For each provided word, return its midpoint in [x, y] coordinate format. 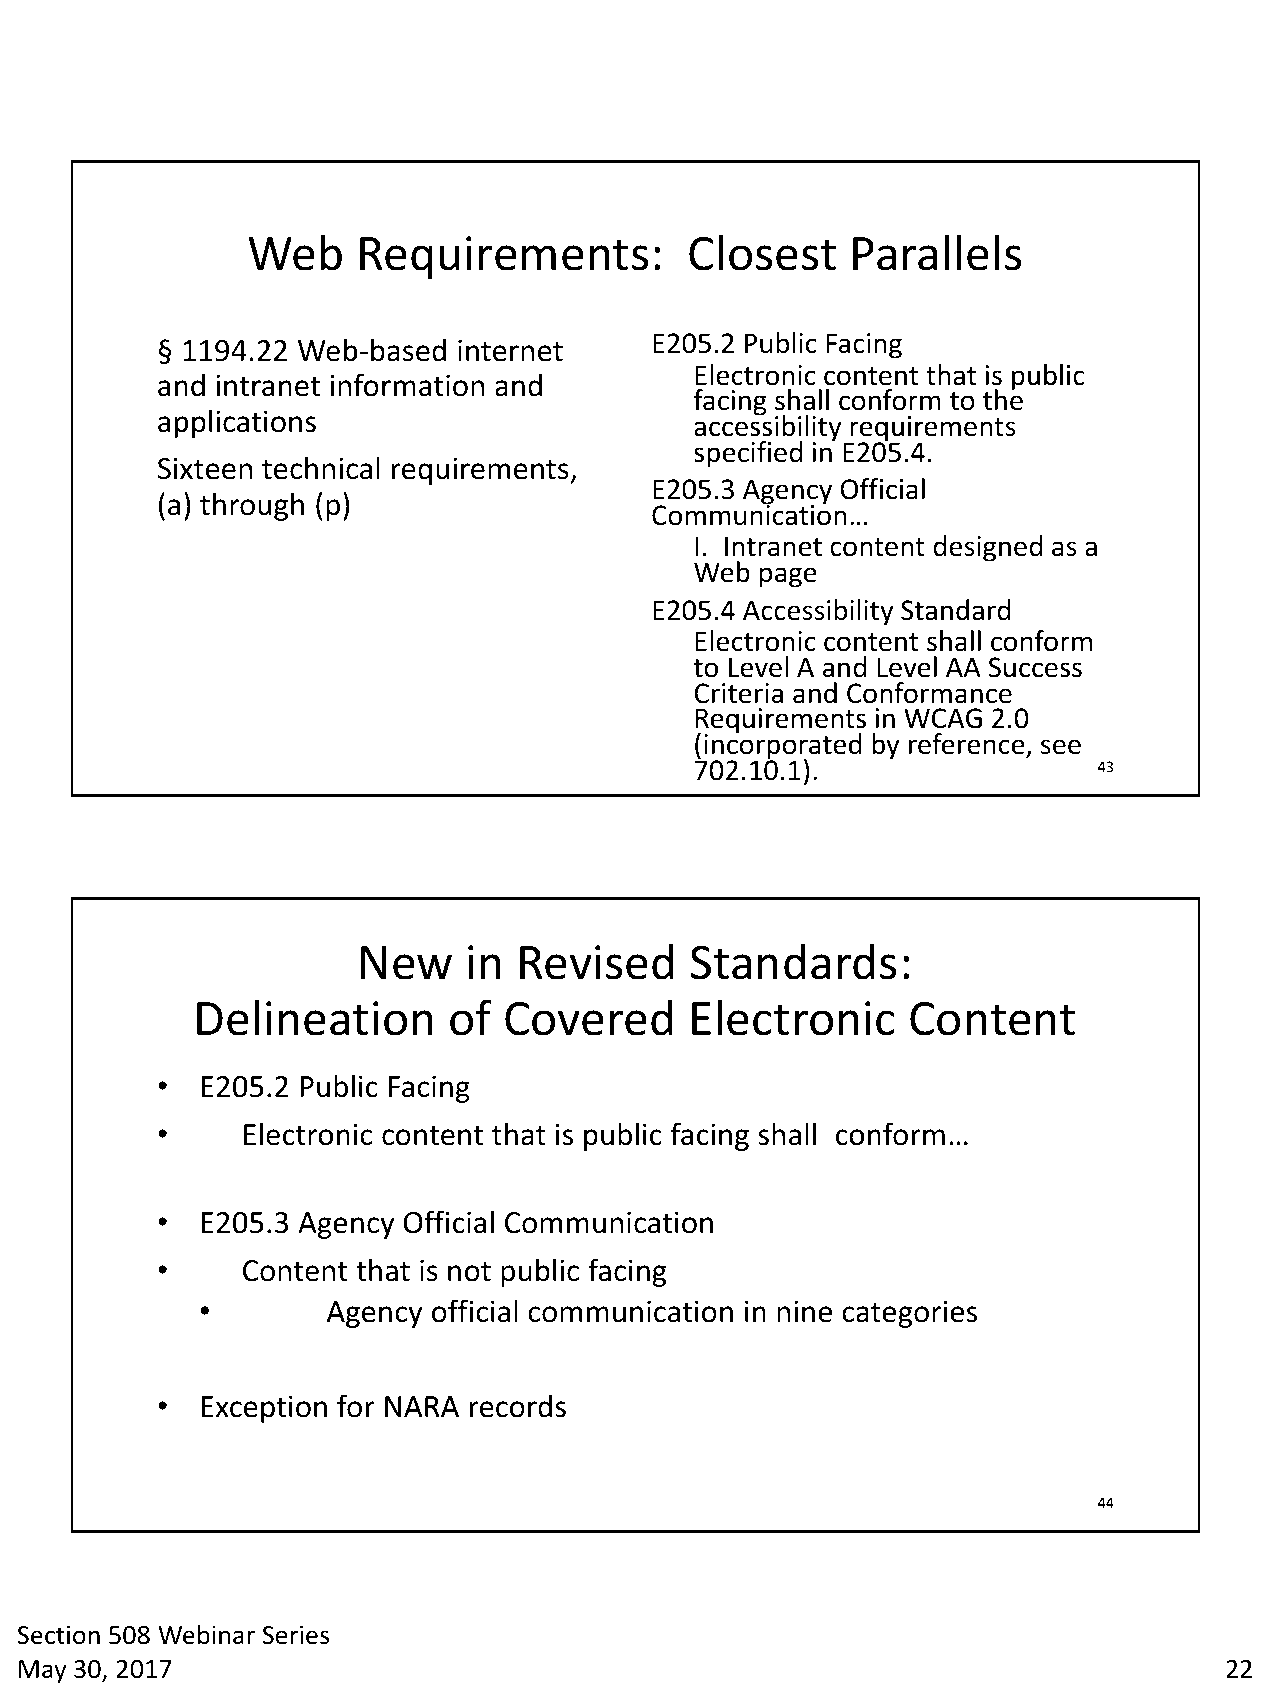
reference [967, 744]
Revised [597, 962]
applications [237, 423]
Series [295, 1635]
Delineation [315, 1017]
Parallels [937, 252]
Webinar [206, 1635]
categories [909, 1314]
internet [510, 350]
